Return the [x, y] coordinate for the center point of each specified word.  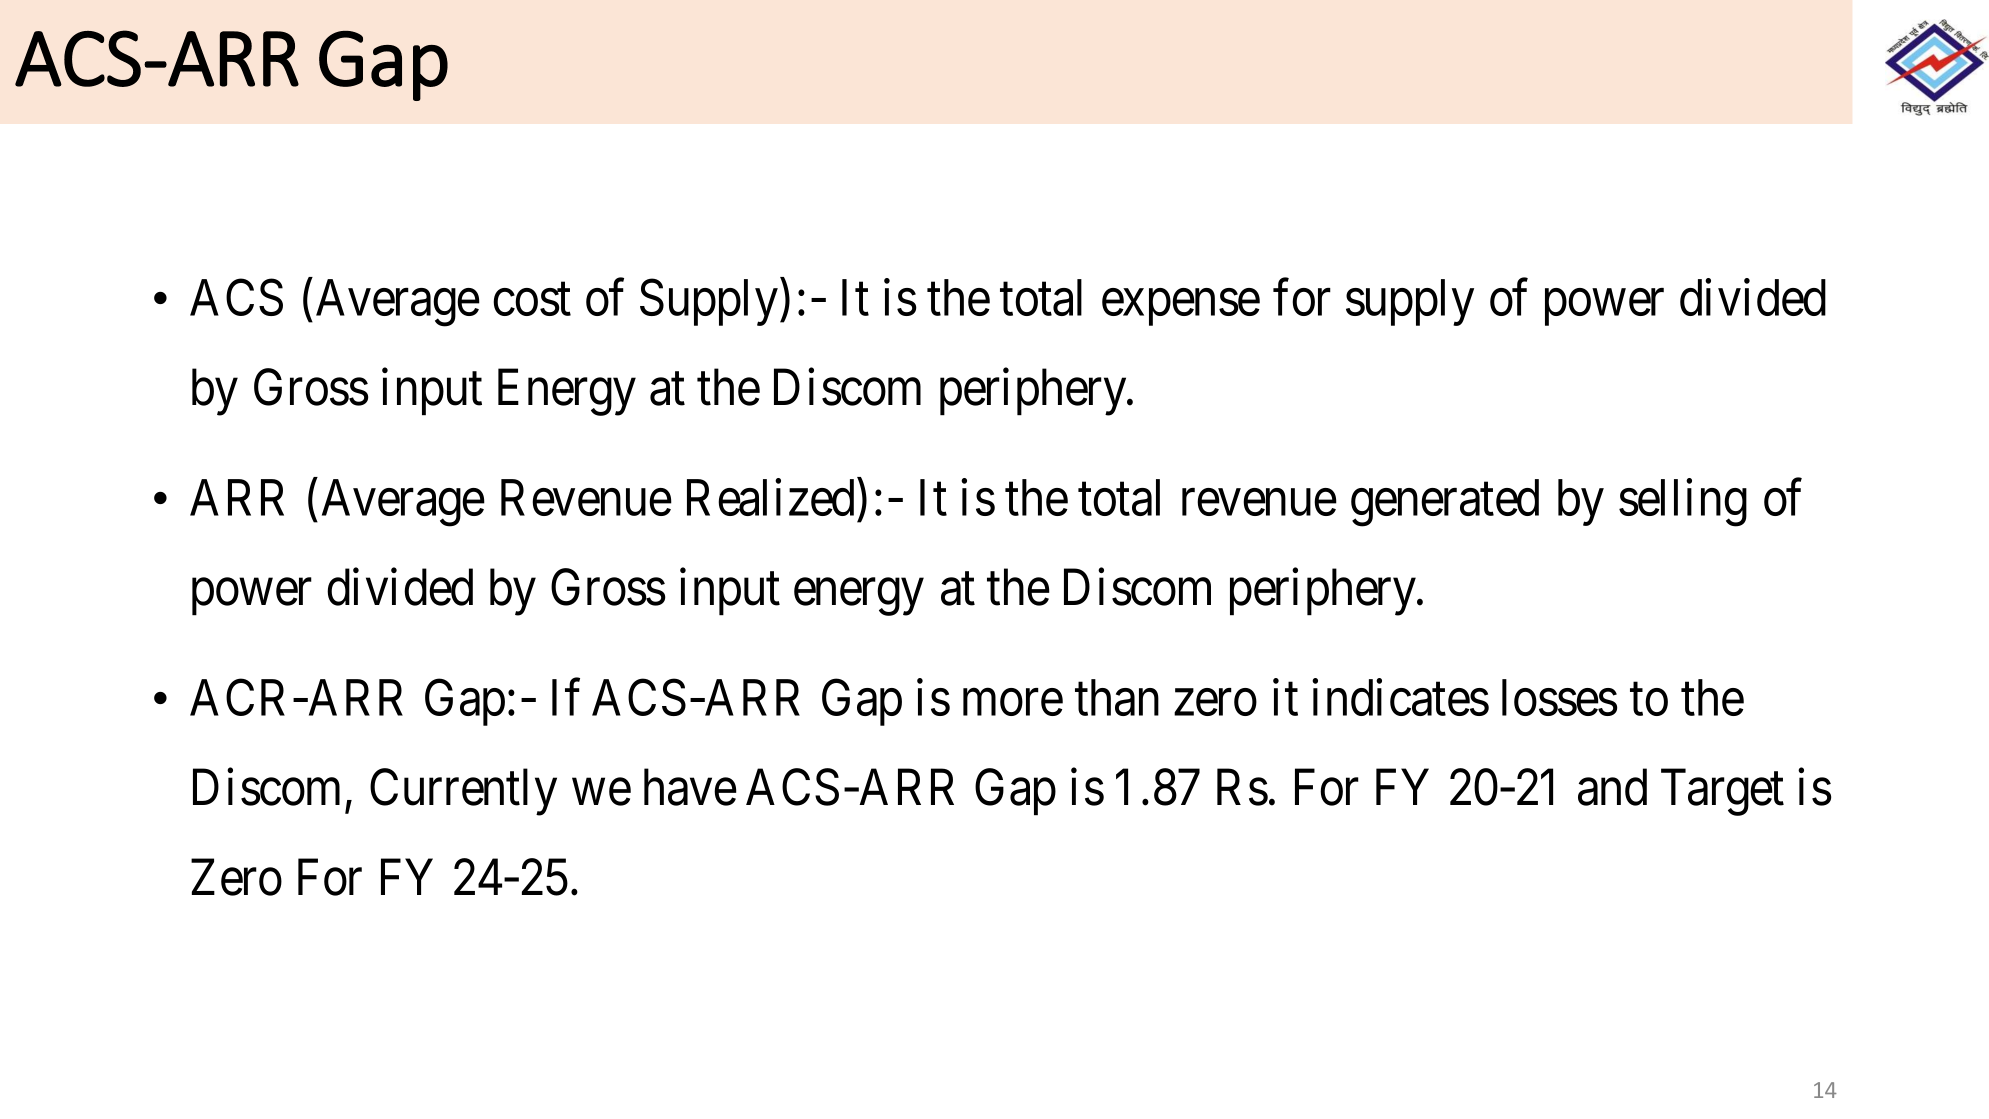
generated [1445, 503]
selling [1683, 503]
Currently [463, 792]
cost [532, 300]
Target [1722, 793]
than [1117, 697]
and [1612, 787]
